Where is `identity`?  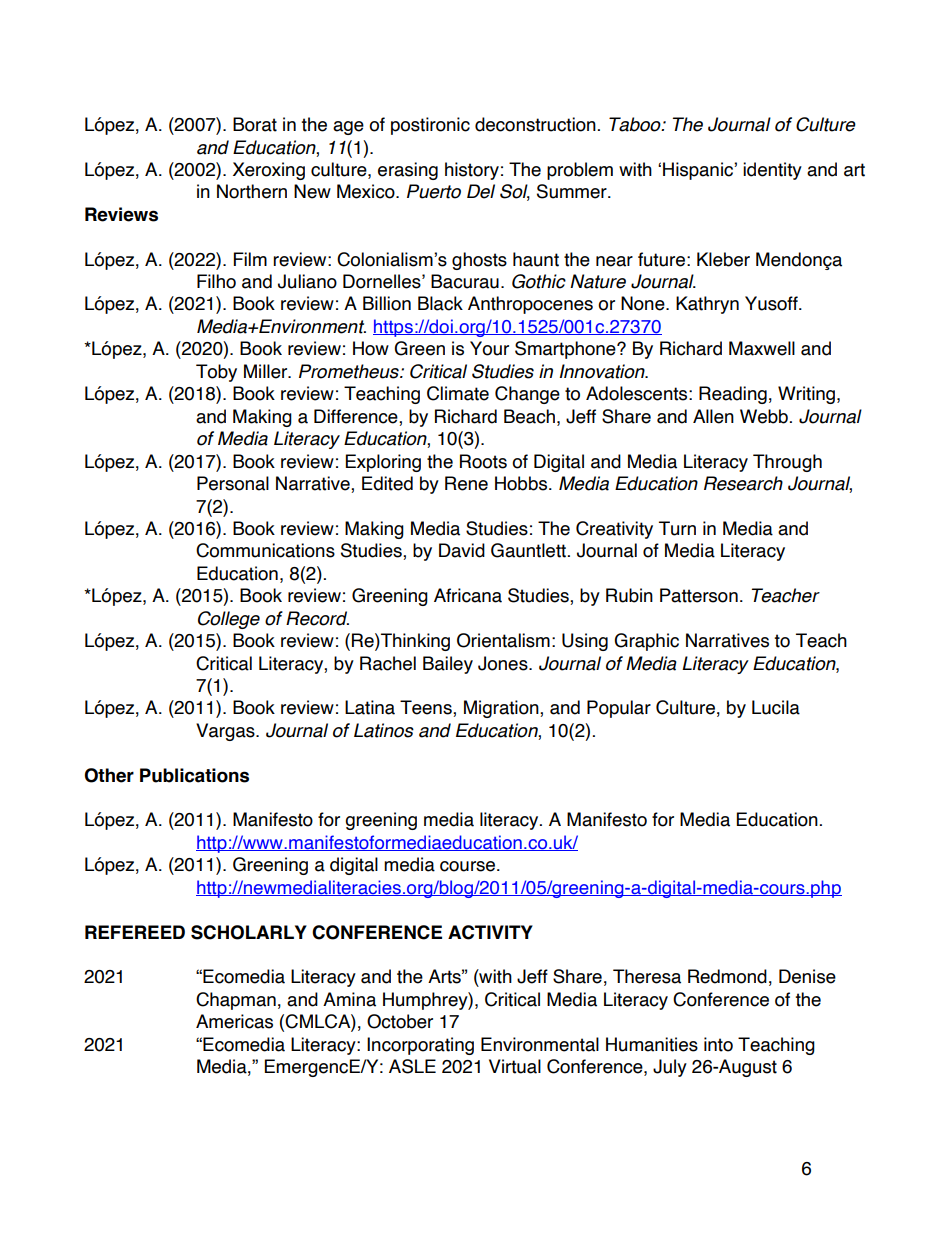 identity is located at coordinates (772, 171).
